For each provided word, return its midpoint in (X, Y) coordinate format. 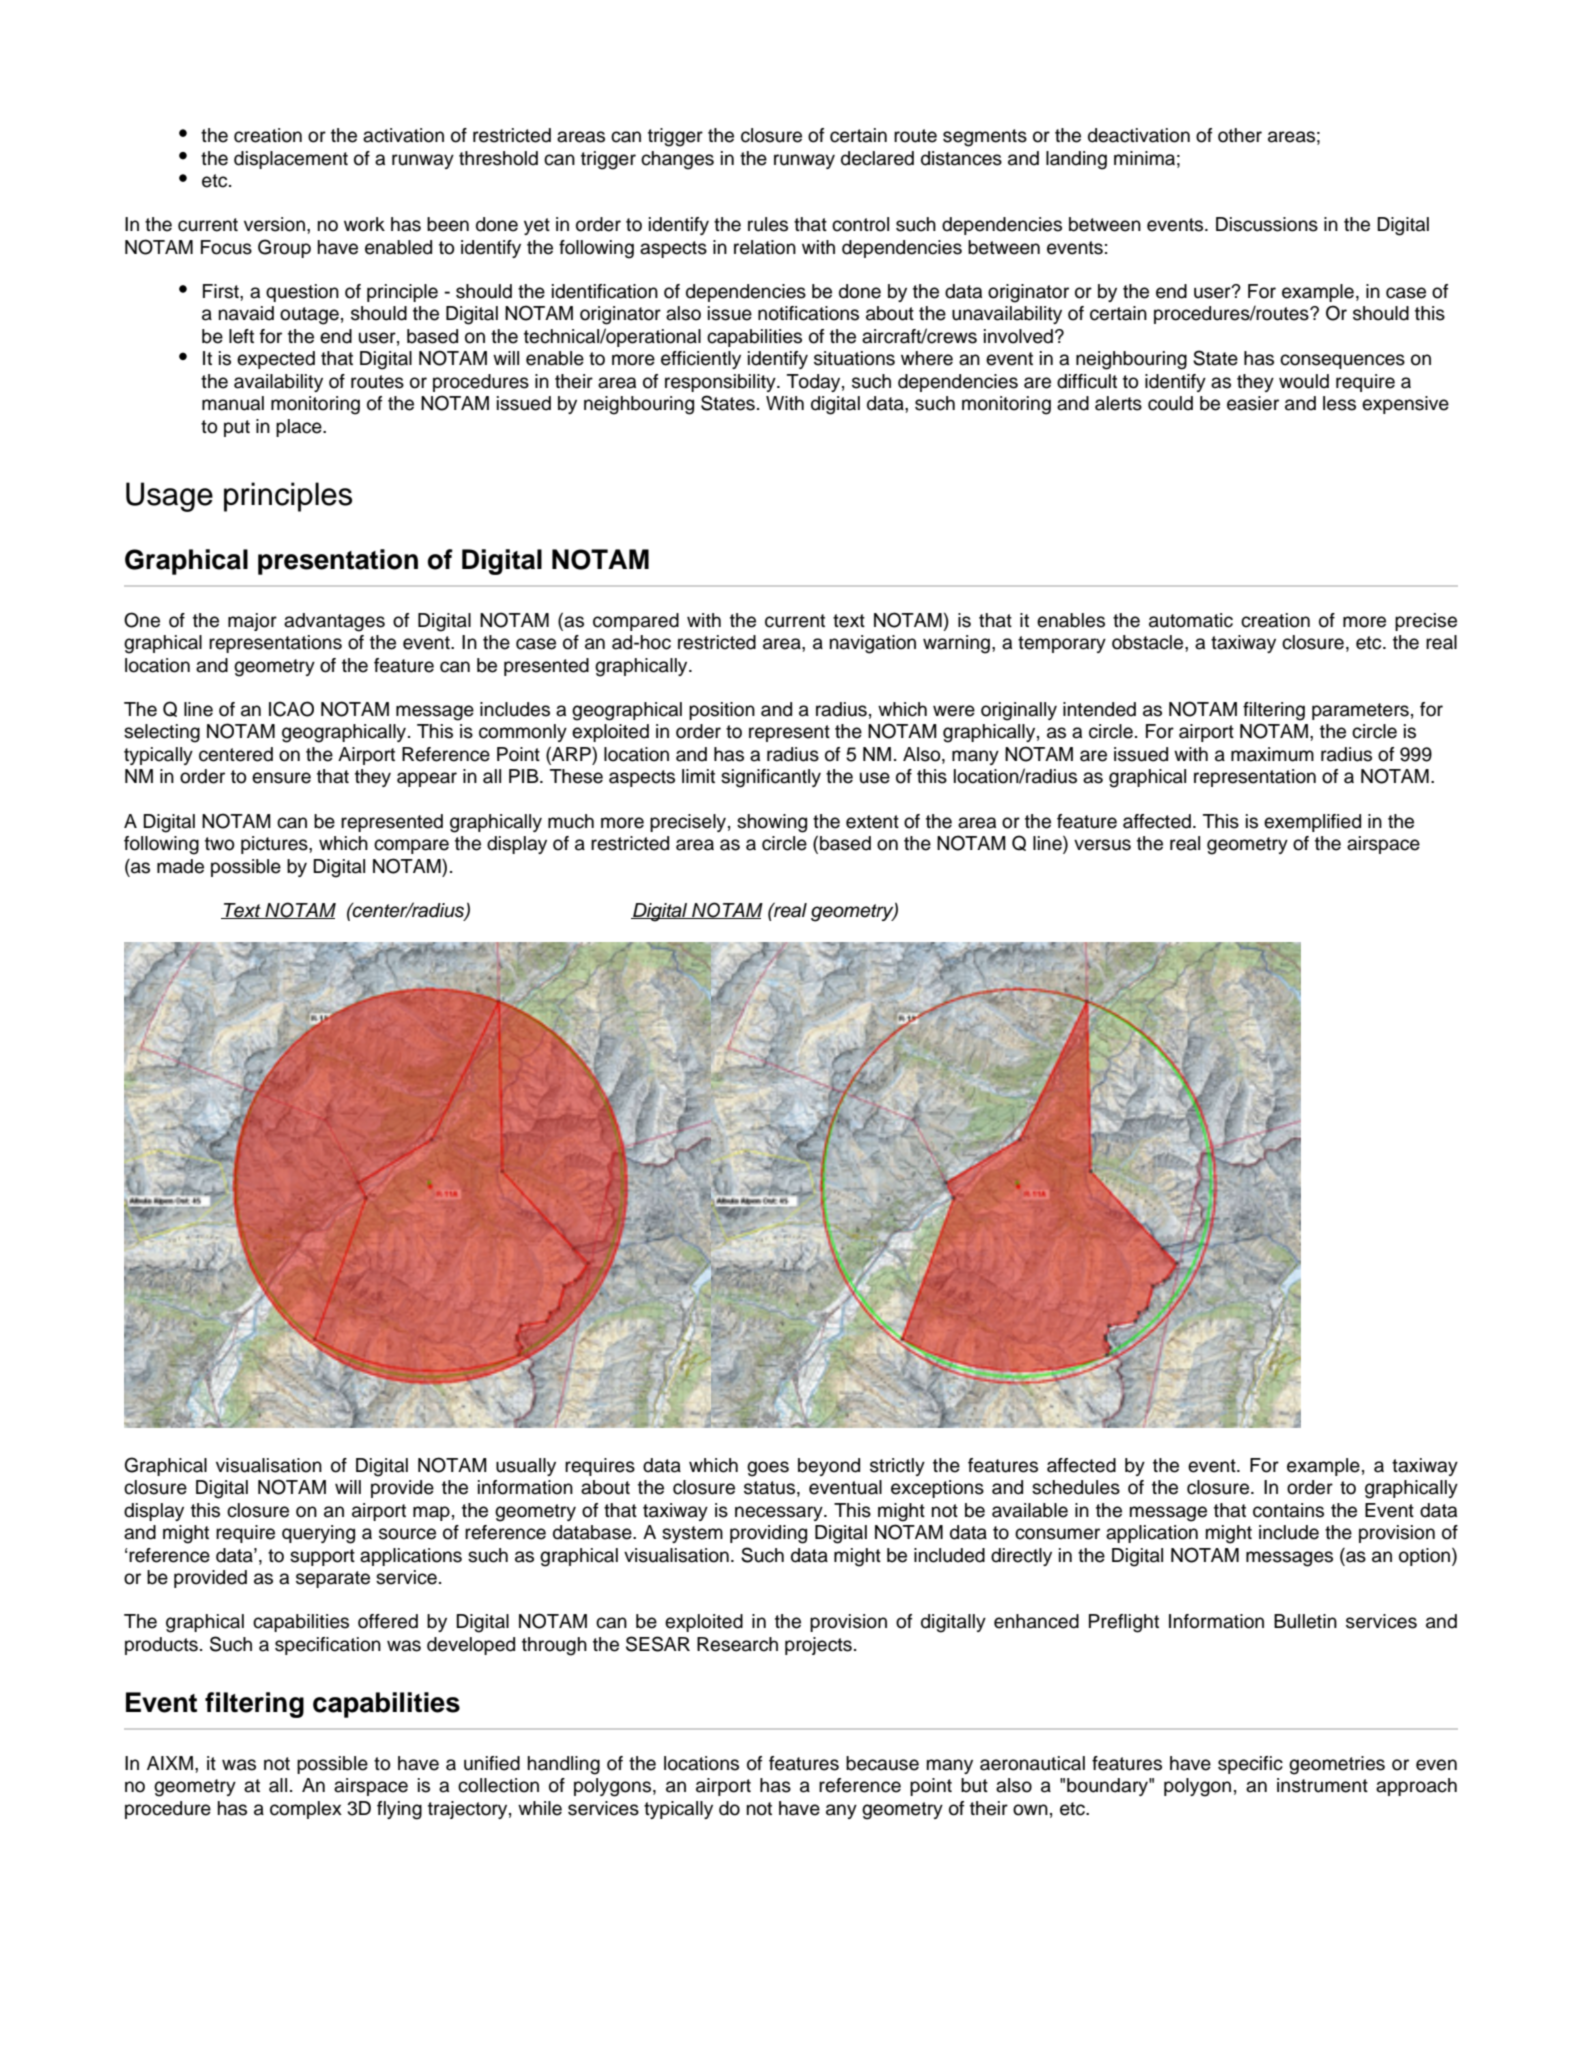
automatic (1191, 620)
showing (772, 823)
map (431, 1513)
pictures (275, 845)
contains (1288, 1510)
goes (768, 1469)
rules (768, 224)
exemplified (1312, 823)
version (274, 224)
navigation (873, 644)
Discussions (1267, 224)
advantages (334, 622)
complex (306, 1810)
